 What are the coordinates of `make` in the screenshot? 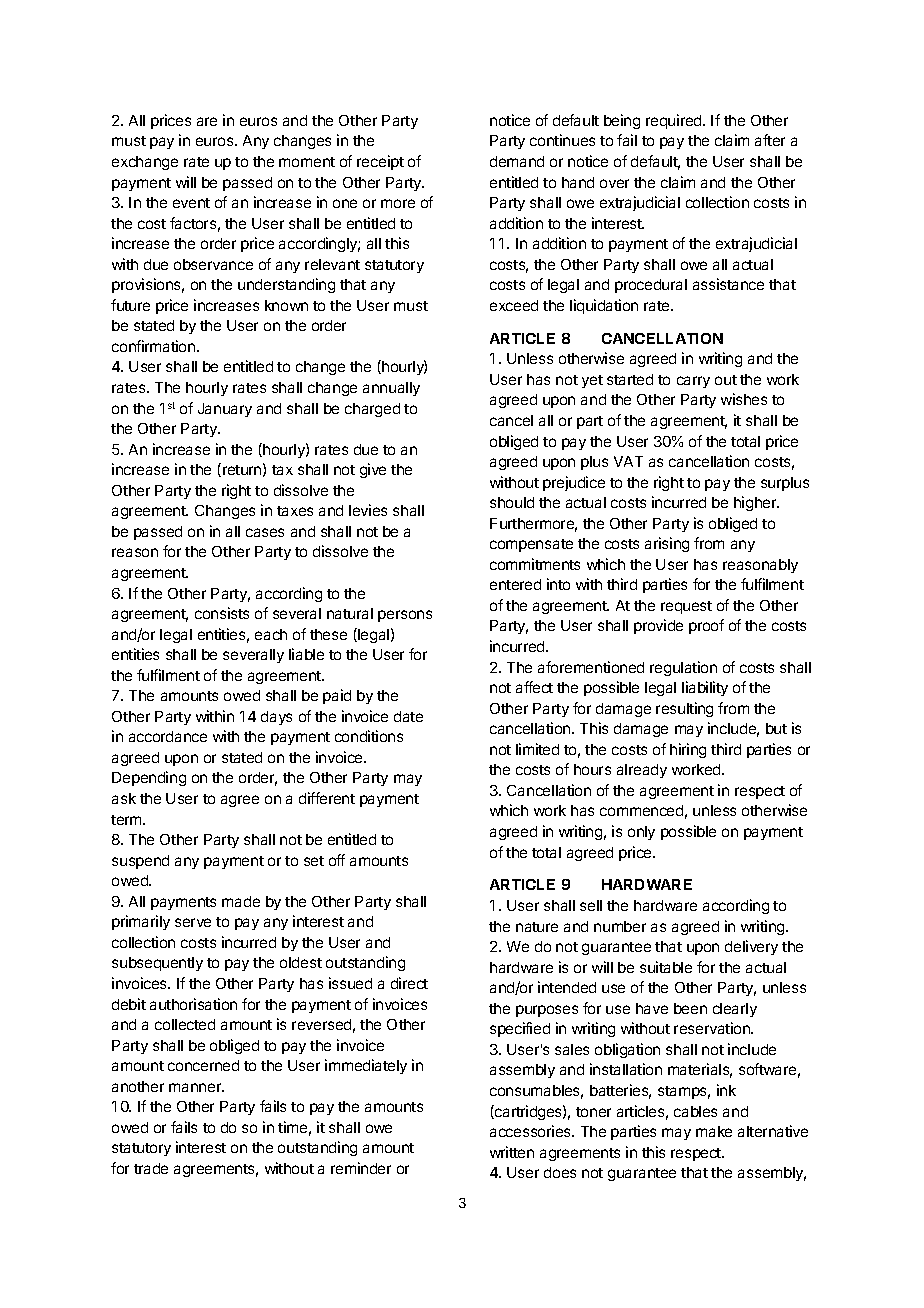 It's located at (714, 1131).
